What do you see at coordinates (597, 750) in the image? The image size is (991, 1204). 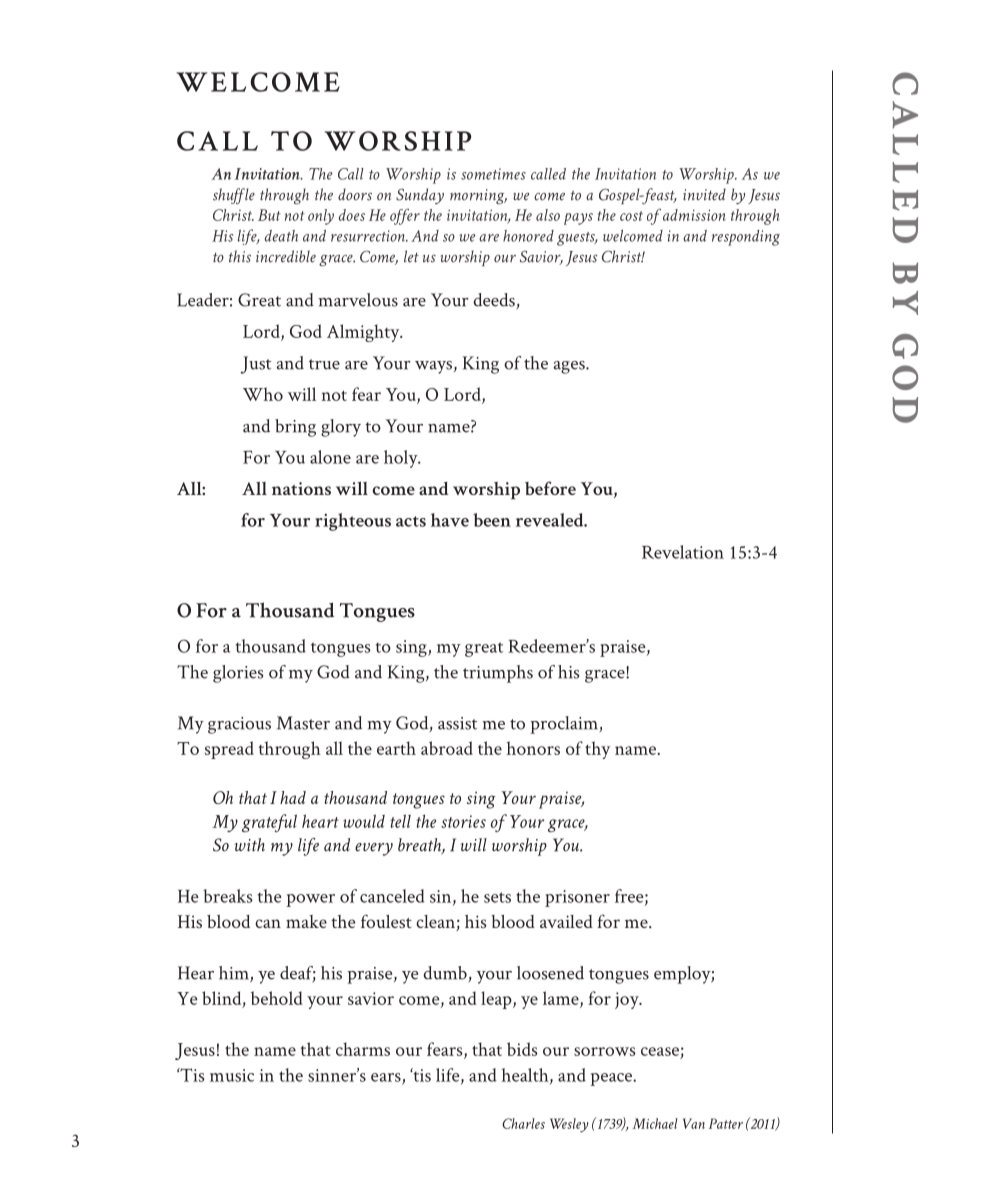 I see `thy` at bounding box center [597, 750].
